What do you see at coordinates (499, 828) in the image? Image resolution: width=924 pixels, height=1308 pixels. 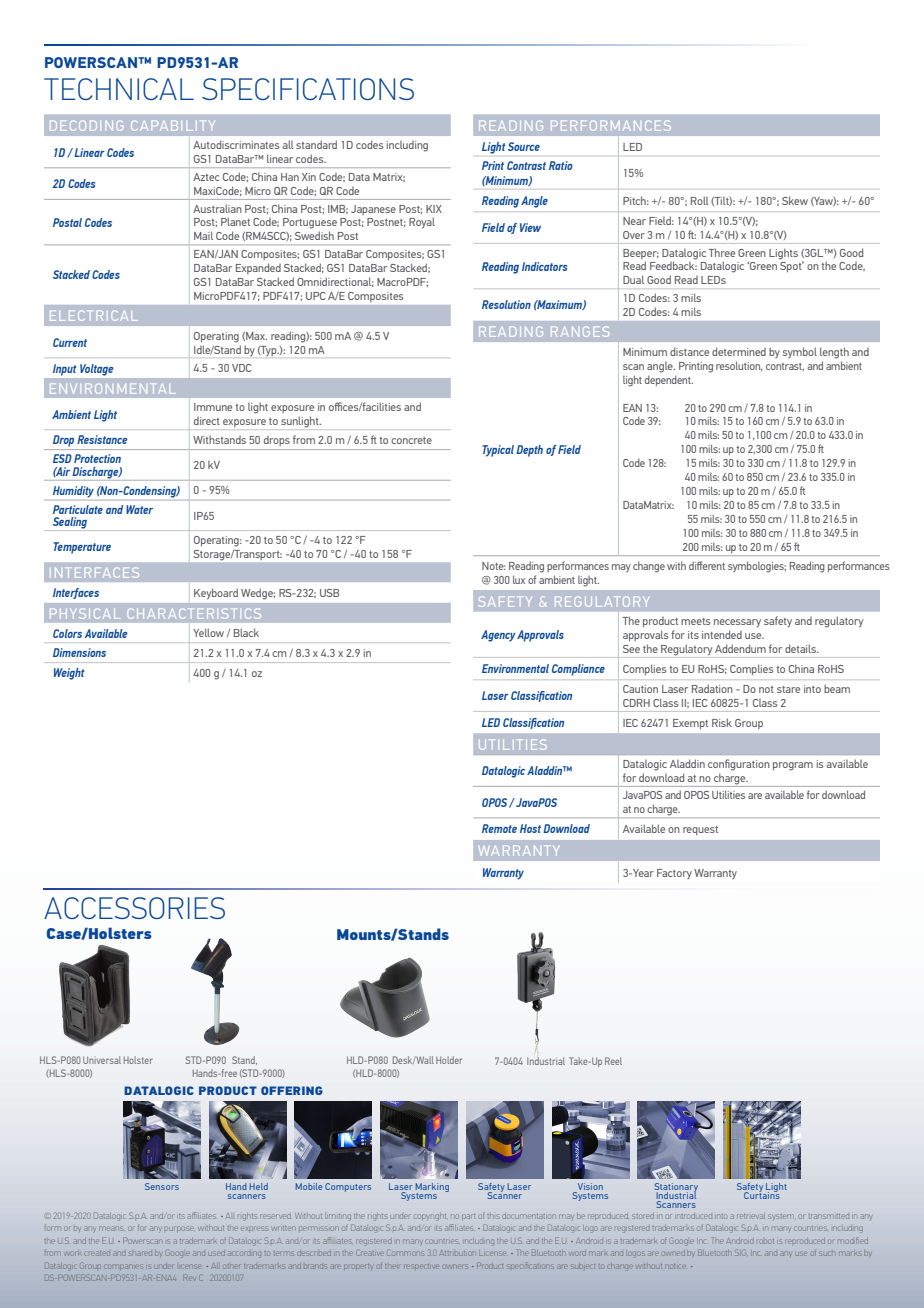 I see `Remote` at bounding box center [499, 828].
